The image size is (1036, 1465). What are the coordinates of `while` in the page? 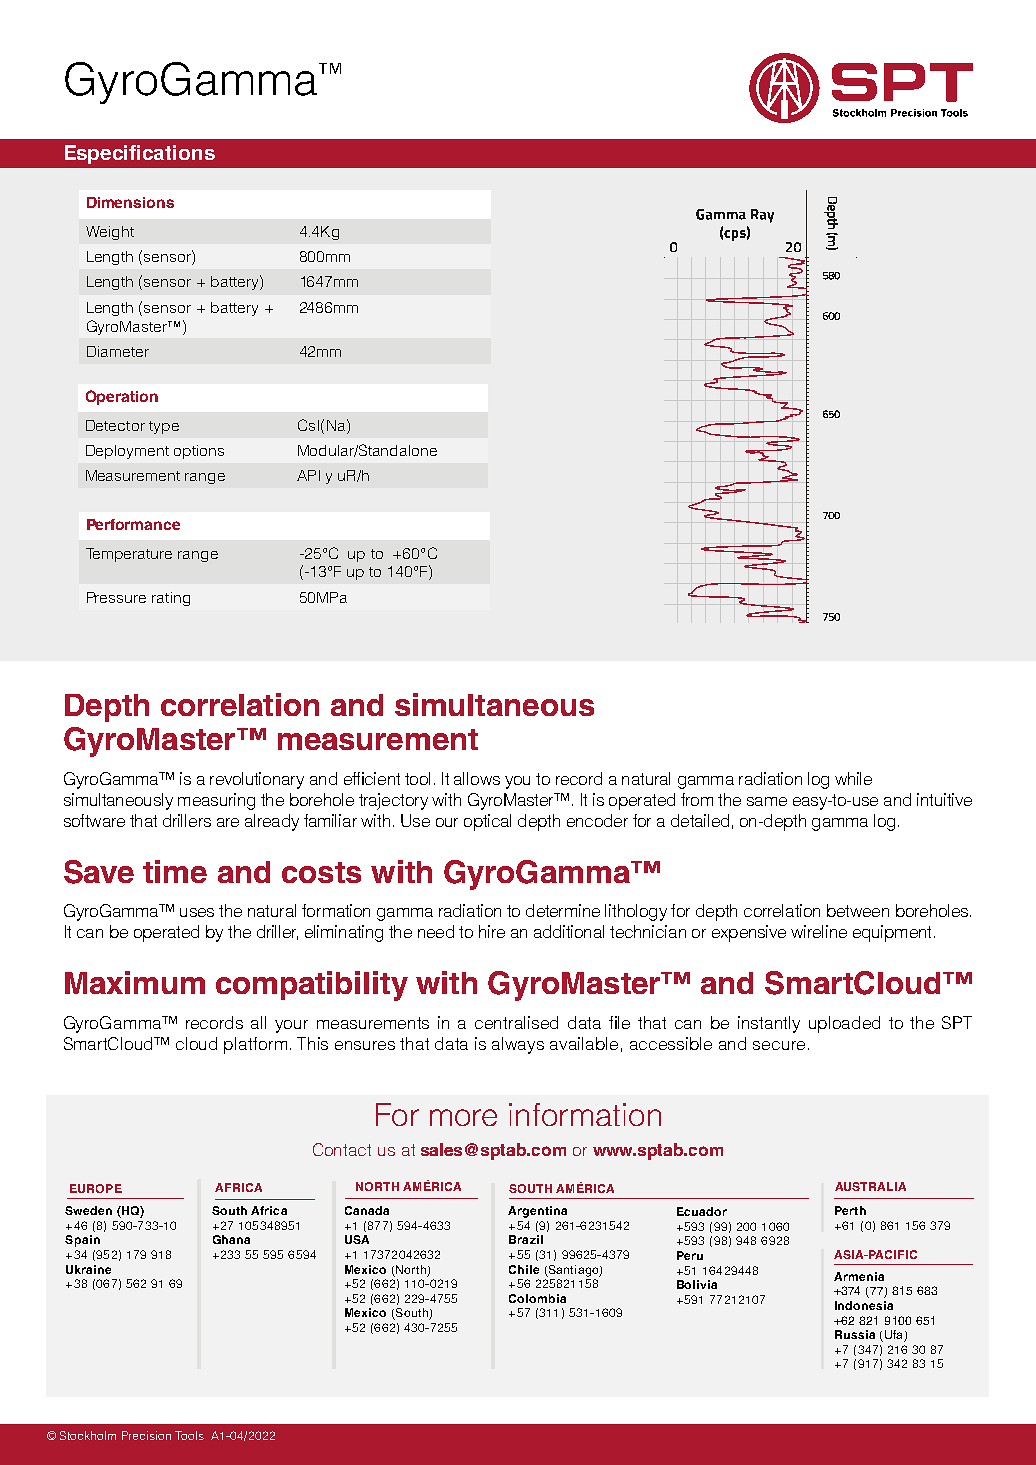 It's located at (853, 778).
